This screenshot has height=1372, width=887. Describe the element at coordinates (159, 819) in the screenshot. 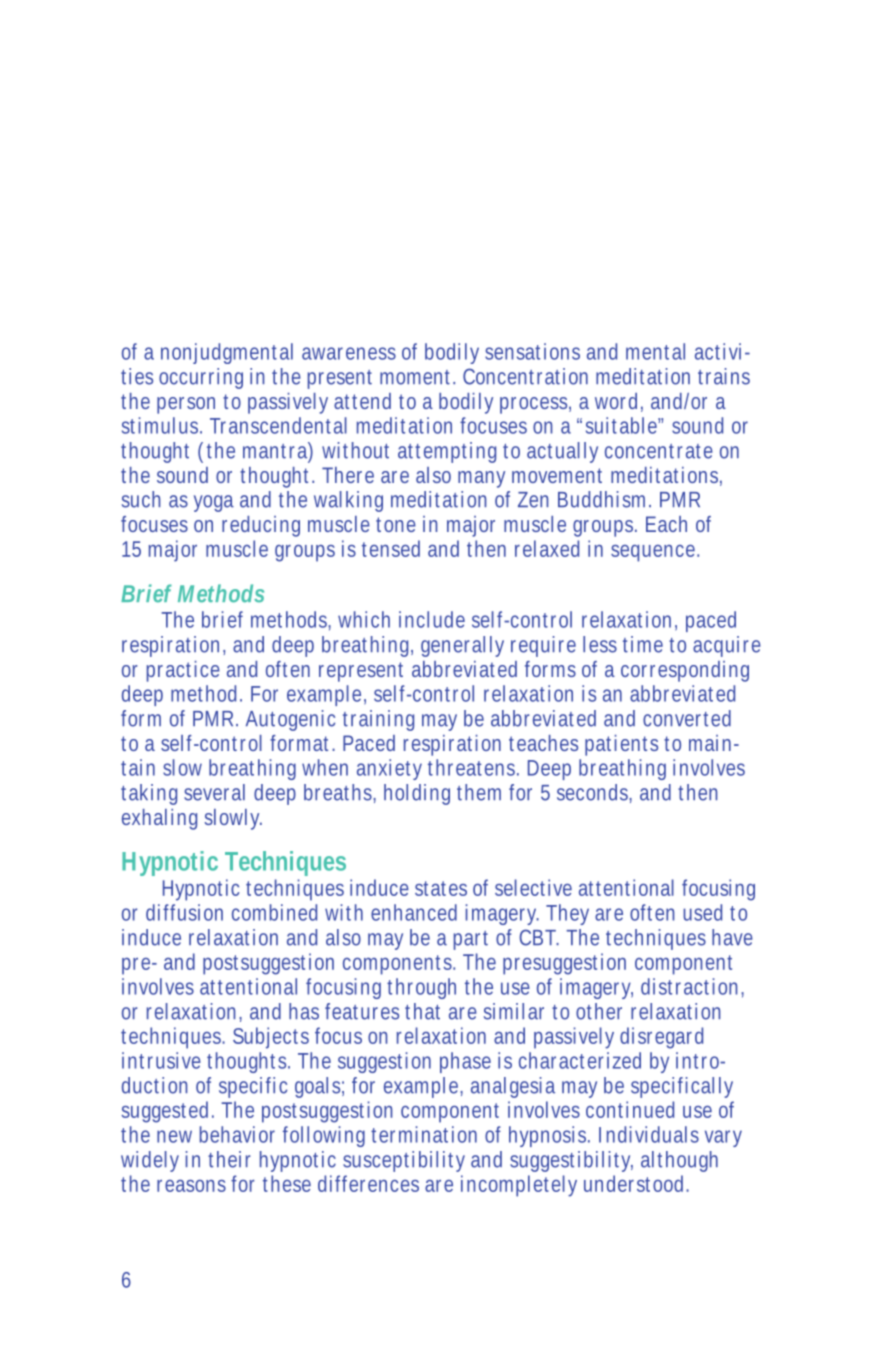

I see `exhaling` at that location.
